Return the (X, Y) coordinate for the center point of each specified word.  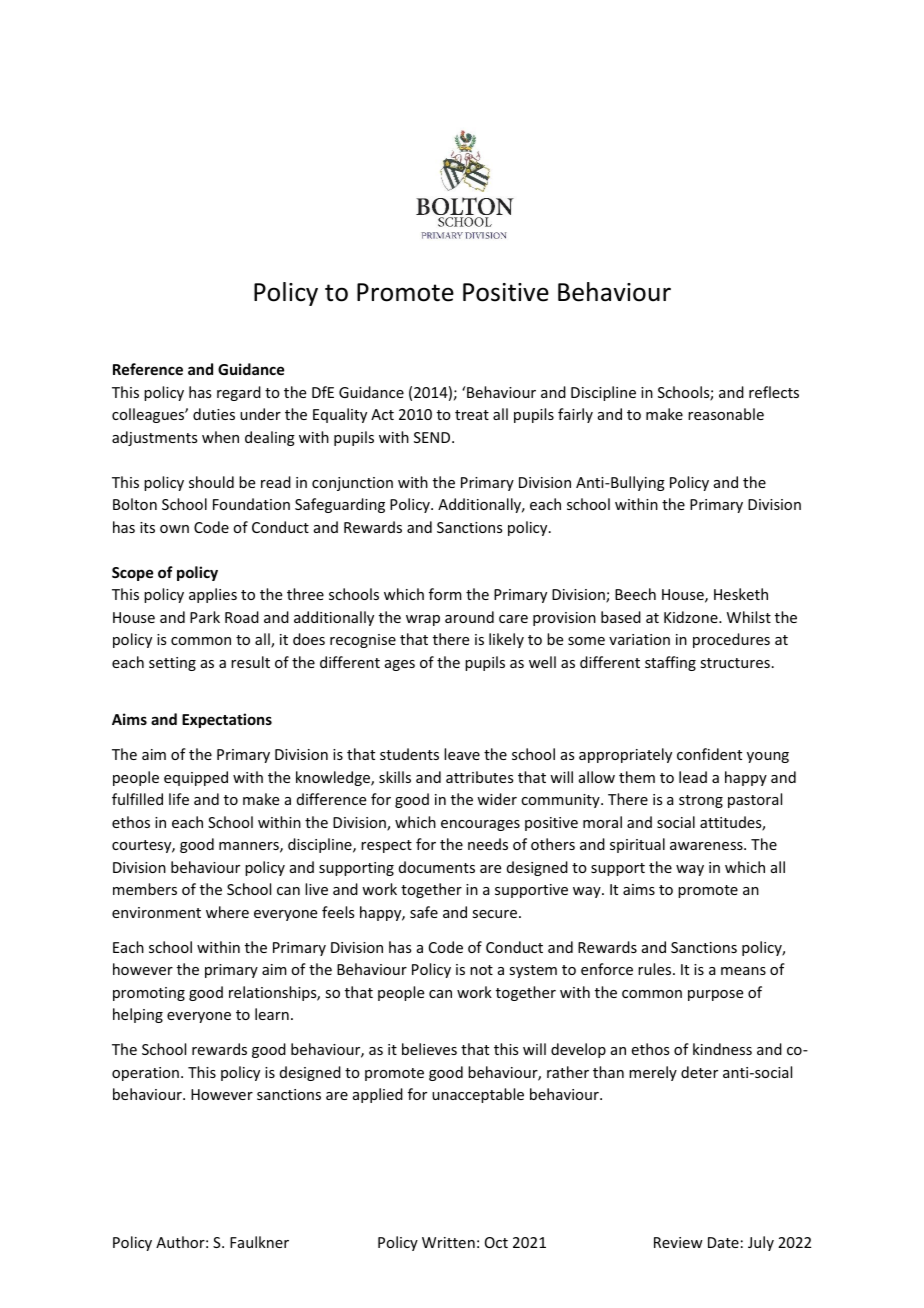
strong (701, 801)
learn (272, 1014)
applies (213, 595)
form (445, 594)
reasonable (726, 414)
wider (497, 799)
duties (214, 414)
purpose (715, 995)
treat (472, 415)
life (179, 799)
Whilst (749, 617)
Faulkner (259, 1242)
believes (429, 1049)
